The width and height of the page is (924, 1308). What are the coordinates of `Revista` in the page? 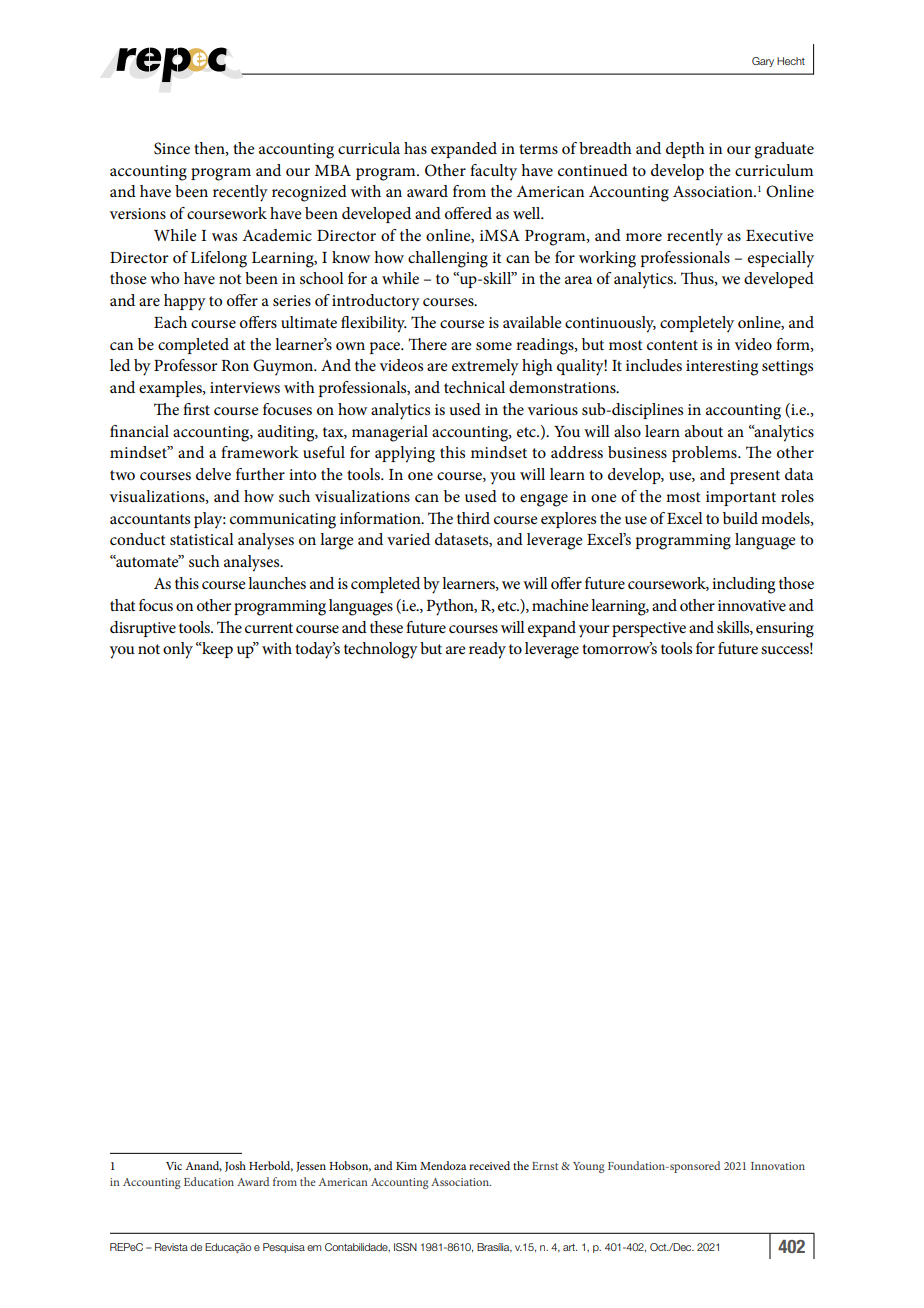 It's located at (171, 1247).
